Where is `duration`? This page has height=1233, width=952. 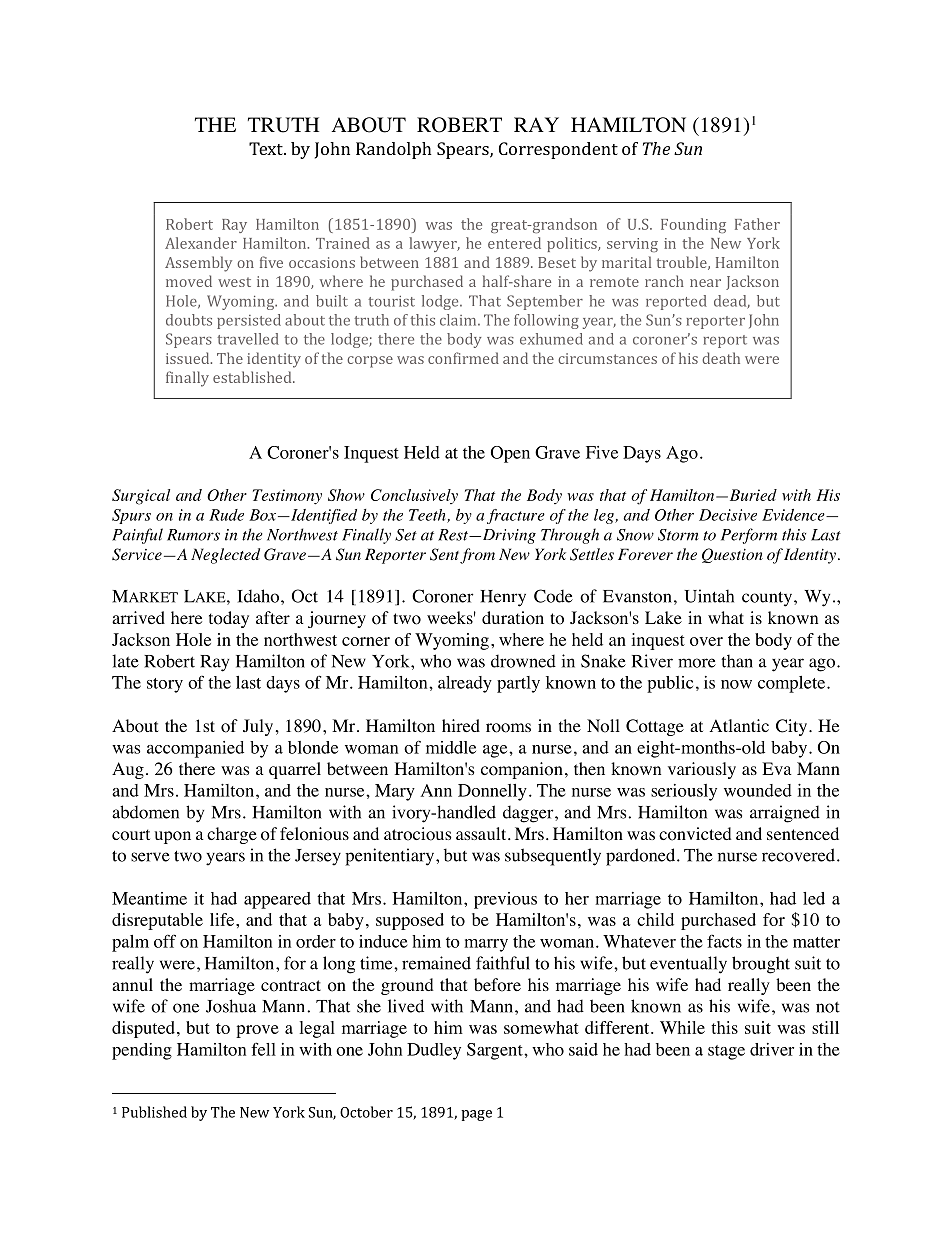 duration is located at coordinates (513, 618).
